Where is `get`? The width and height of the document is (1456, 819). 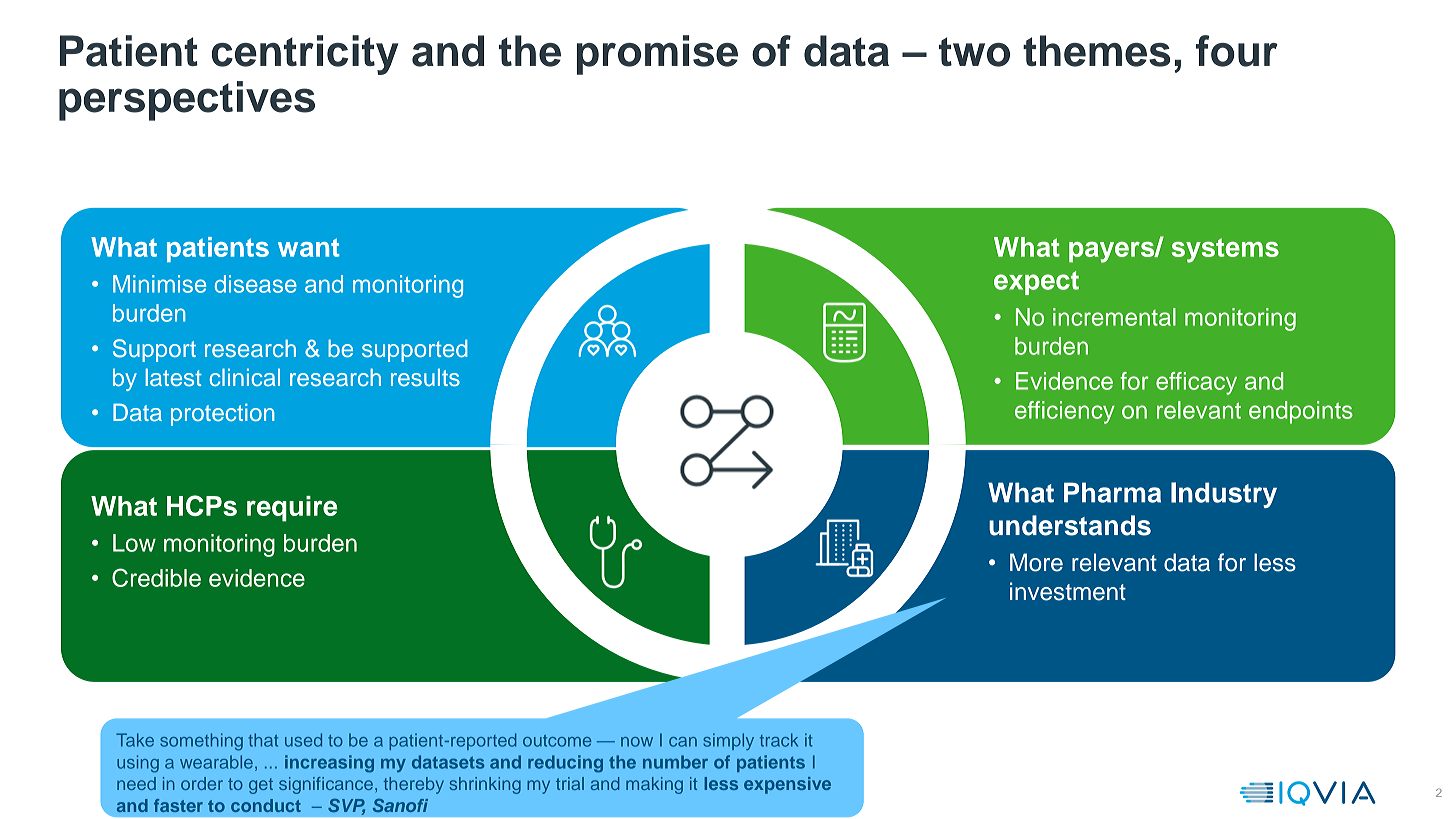 get is located at coordinates (261, 786).
